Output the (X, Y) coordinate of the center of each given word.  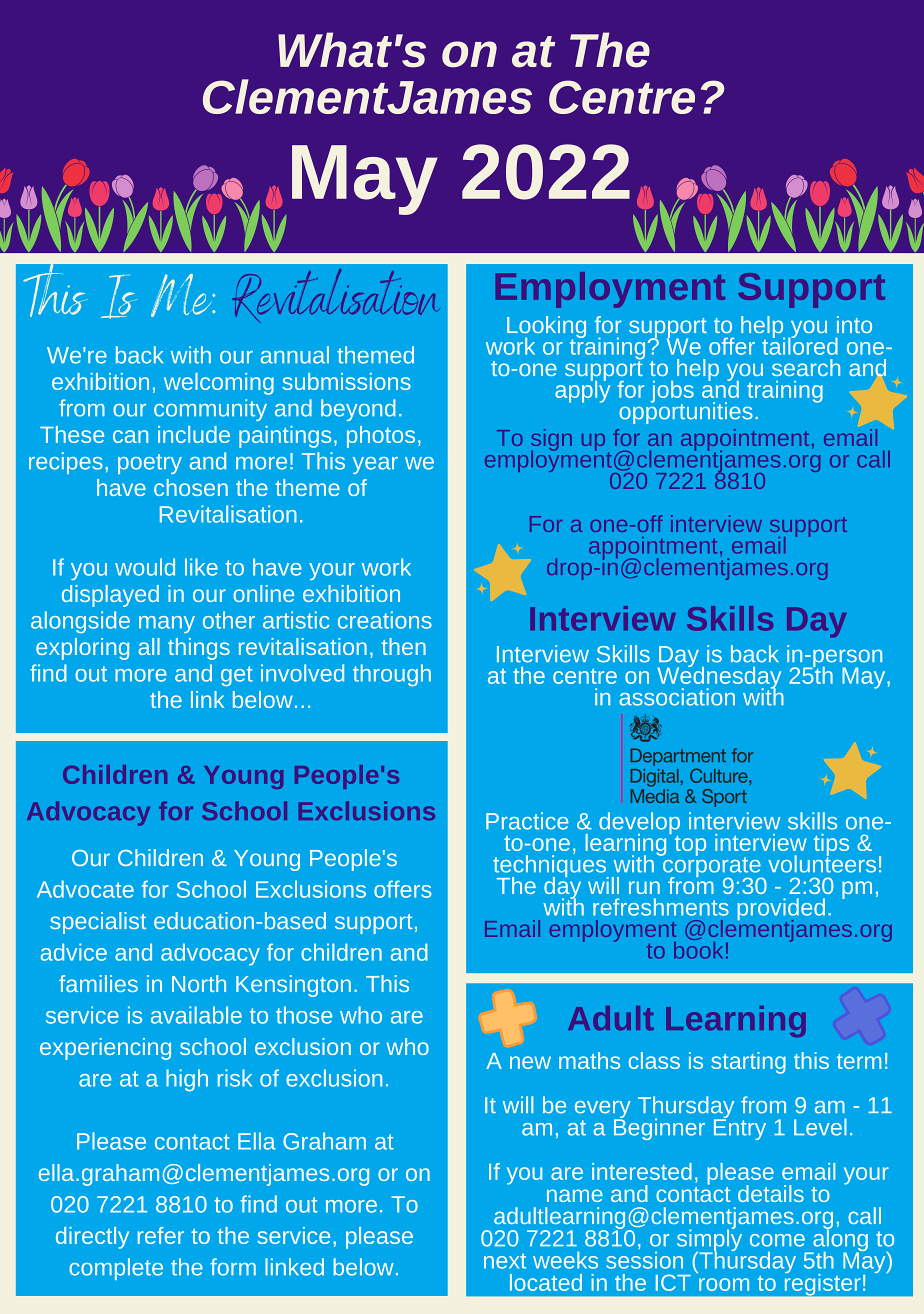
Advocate (85, 889)
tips (831, 846)
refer (161, 1235)
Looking (546, 328)
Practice (527, 821)
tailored (800, 345)
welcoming (219, 384)
